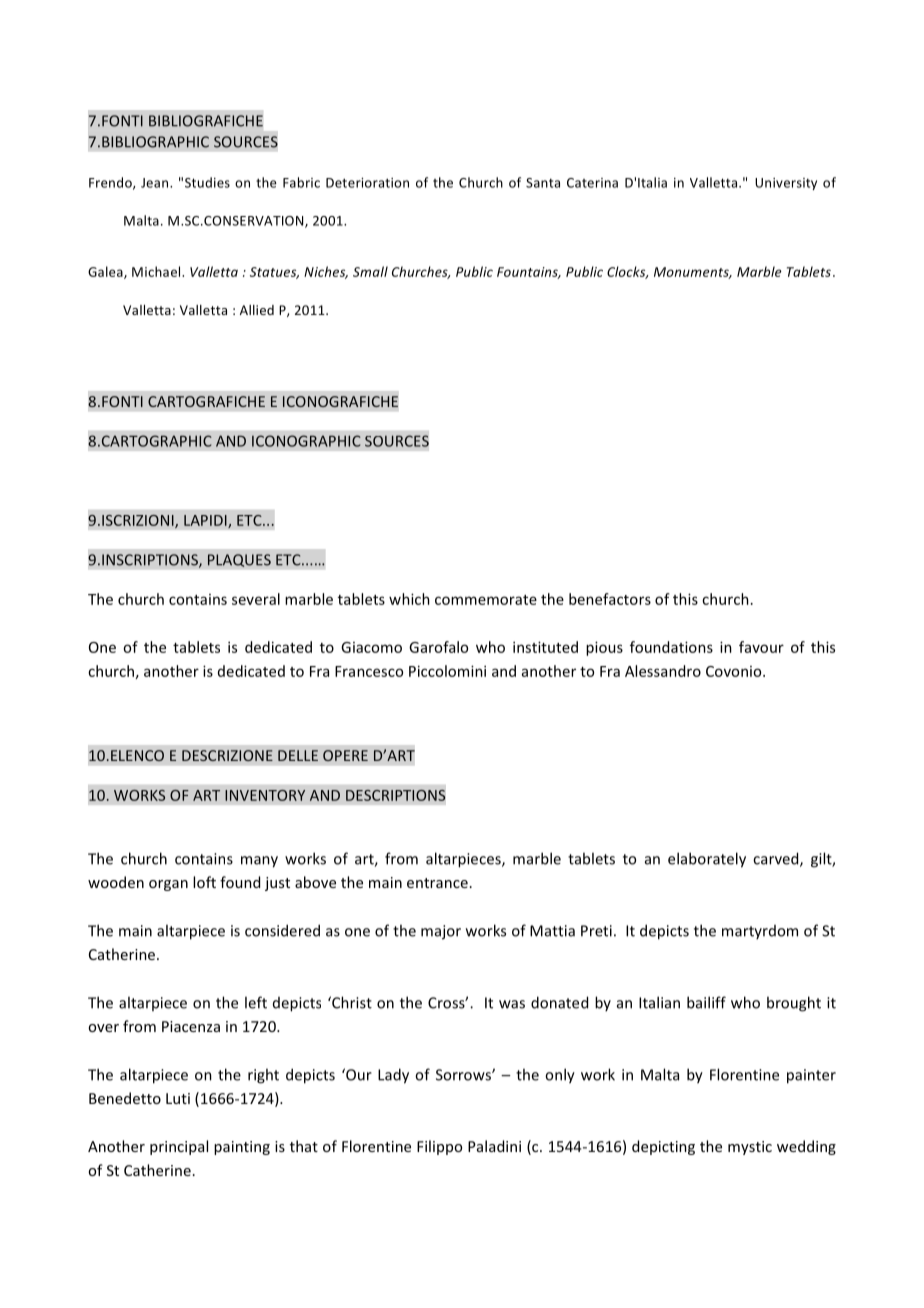 The width and height of the screenshot is (924, 1308). What do you see at coordinates (256, 599) in the screenshot?
I see `several` at bounding box center [256, 599].
